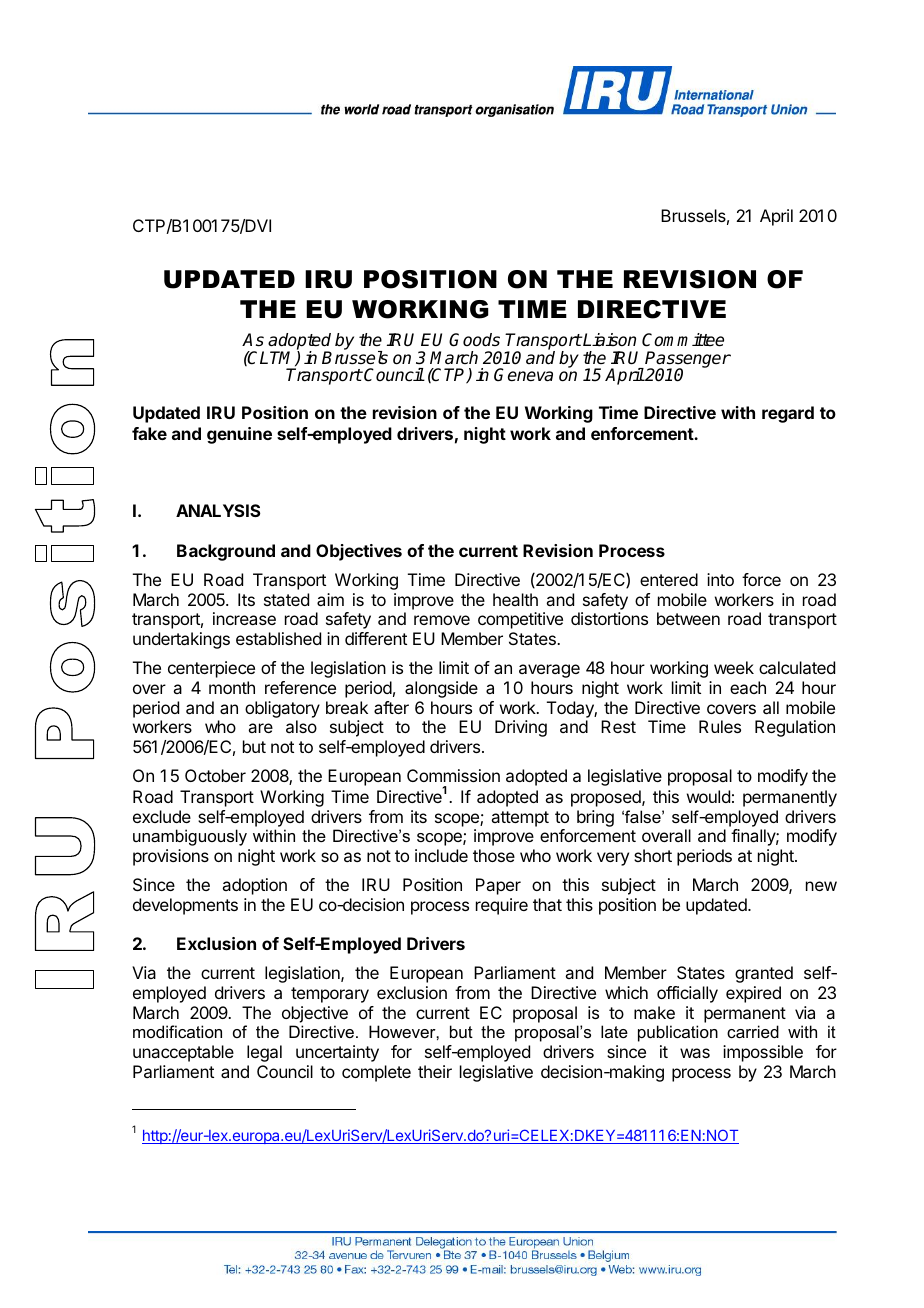 Image resolution: width=924 pixels, height=1308 pixels. I want to click on unambiguously, so click(190, 837).
